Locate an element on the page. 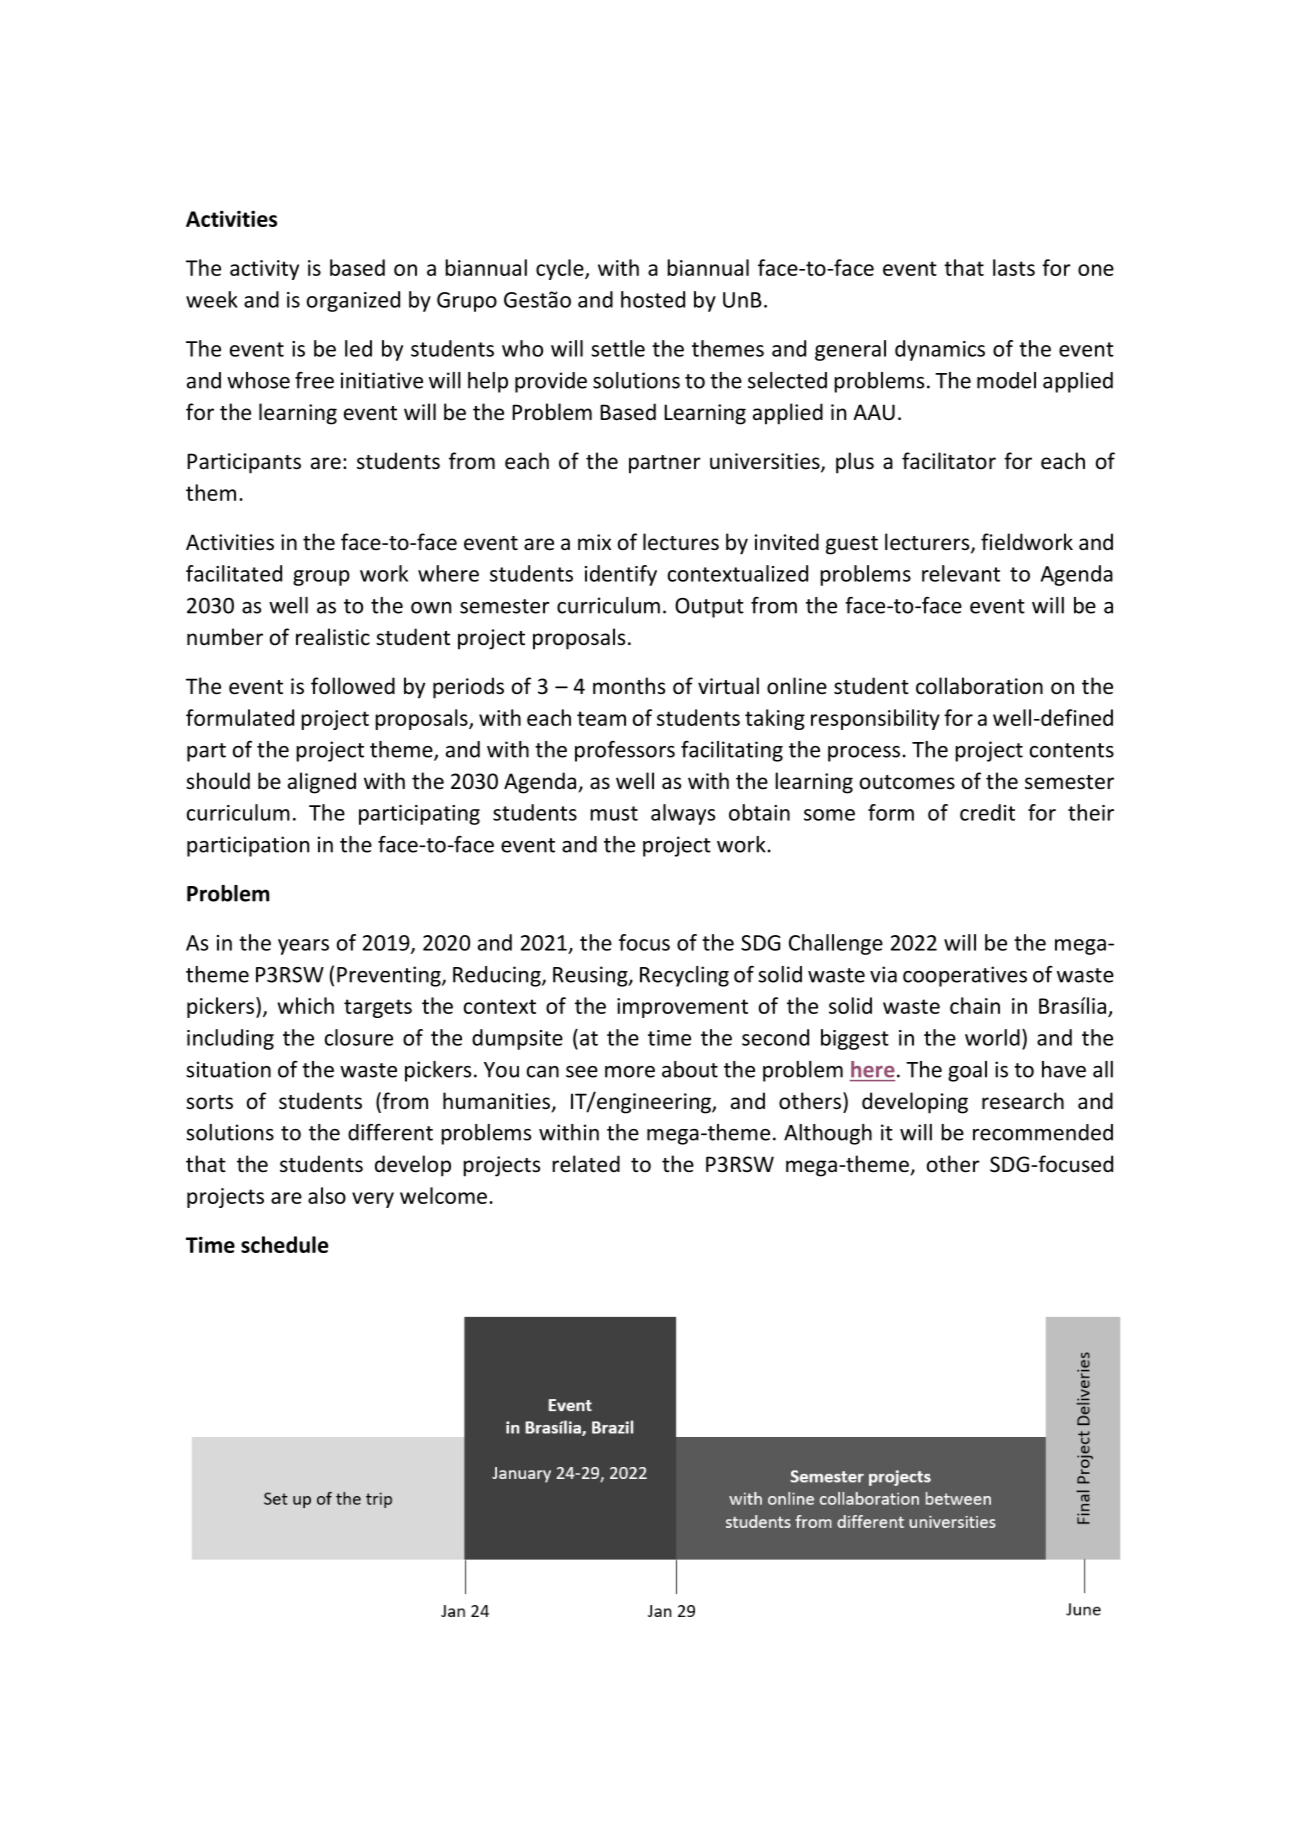 The height and width of the document is (1839, 1300). related is located at coordinates (586, 1164).
